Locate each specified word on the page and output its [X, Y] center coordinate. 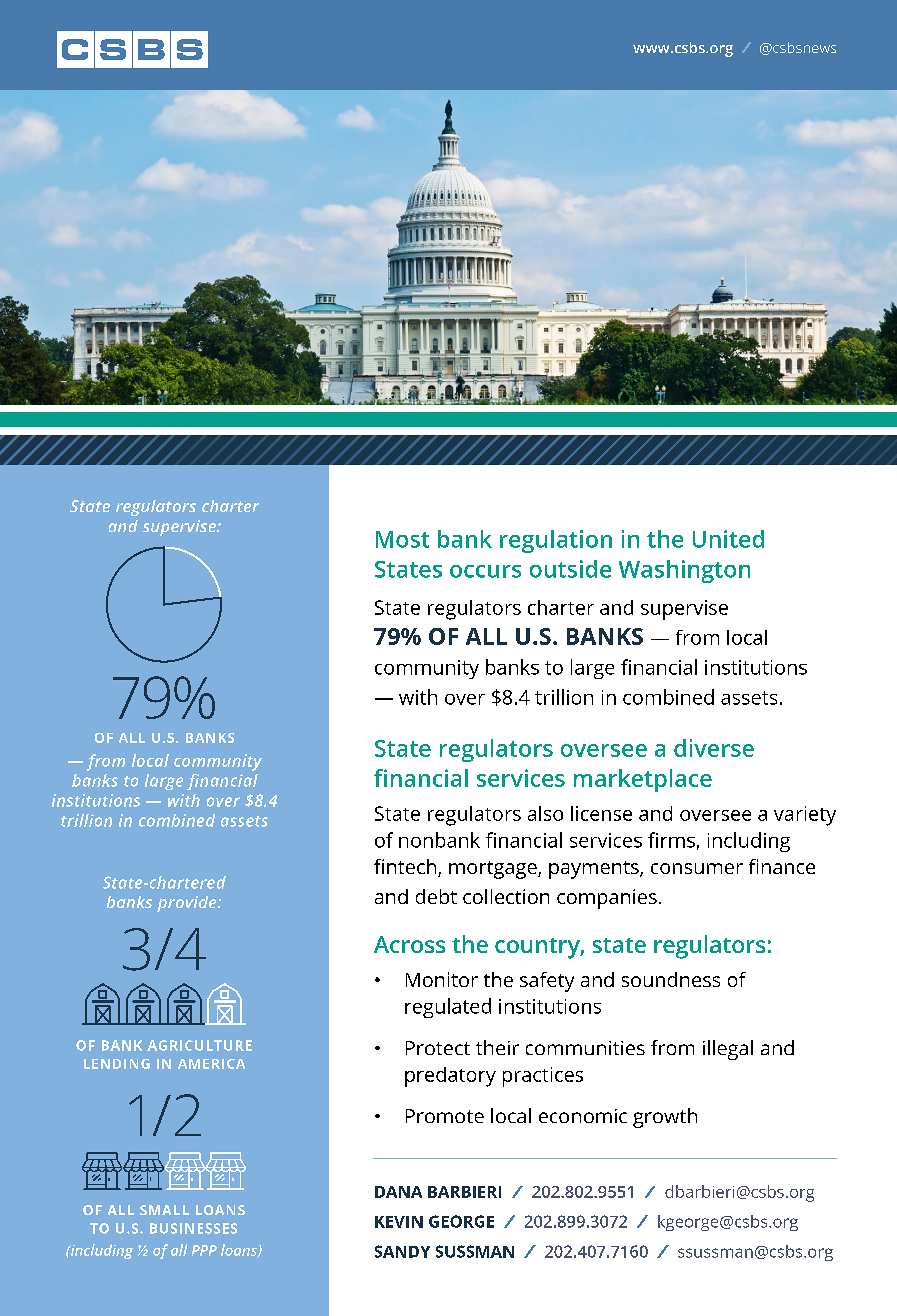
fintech [406, 868]
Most [402, 539]
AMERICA [211, 1064]
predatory [450, 1077]
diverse [714, 748]
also [545, 813]
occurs [485, 571]
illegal [728, 1050]
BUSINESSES [193, 1228]
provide [188, 904]
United [728, 539]
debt [436, 896]
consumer [697, 868]
